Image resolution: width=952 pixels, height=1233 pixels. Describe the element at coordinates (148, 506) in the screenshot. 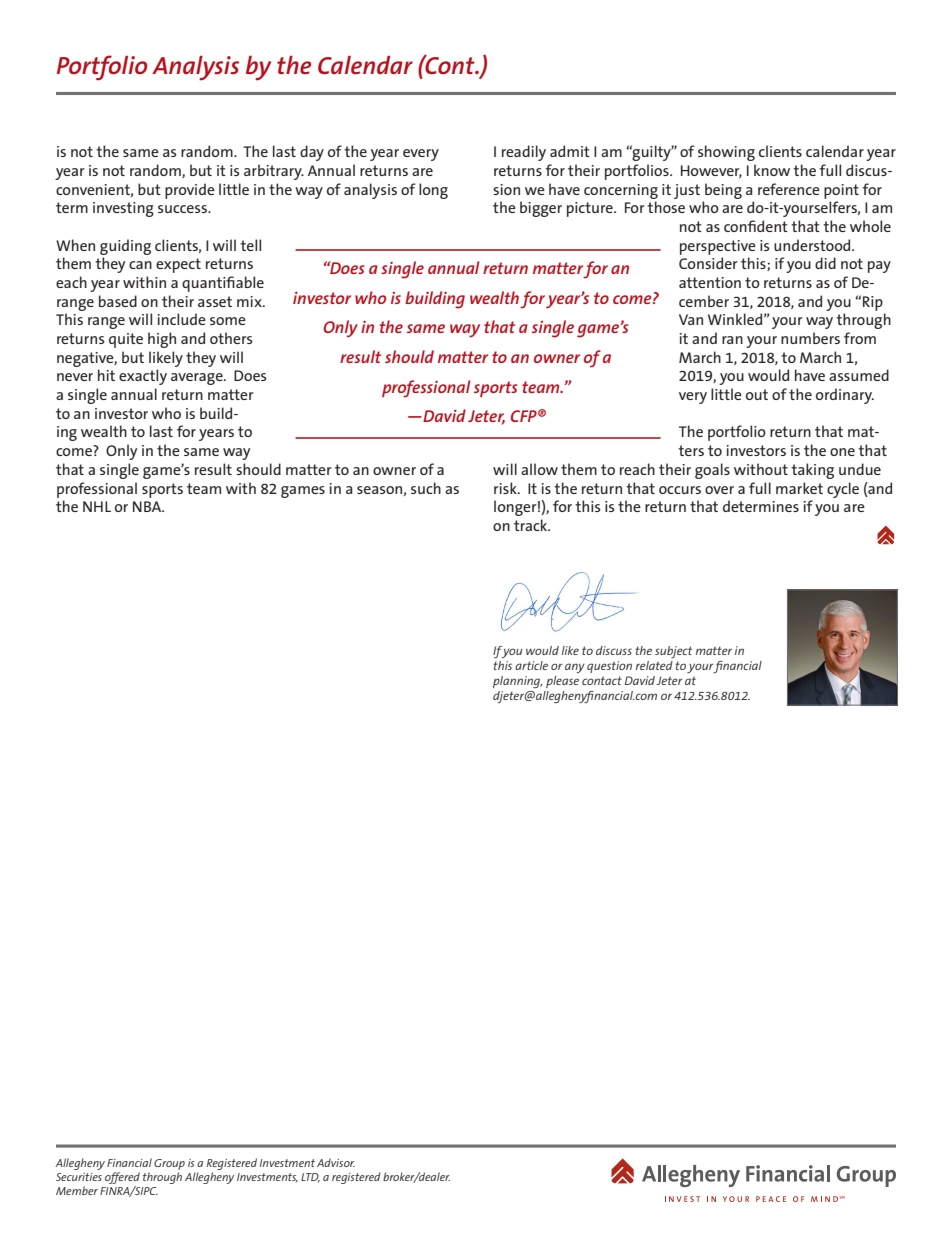

I see `NBA` at that location.
